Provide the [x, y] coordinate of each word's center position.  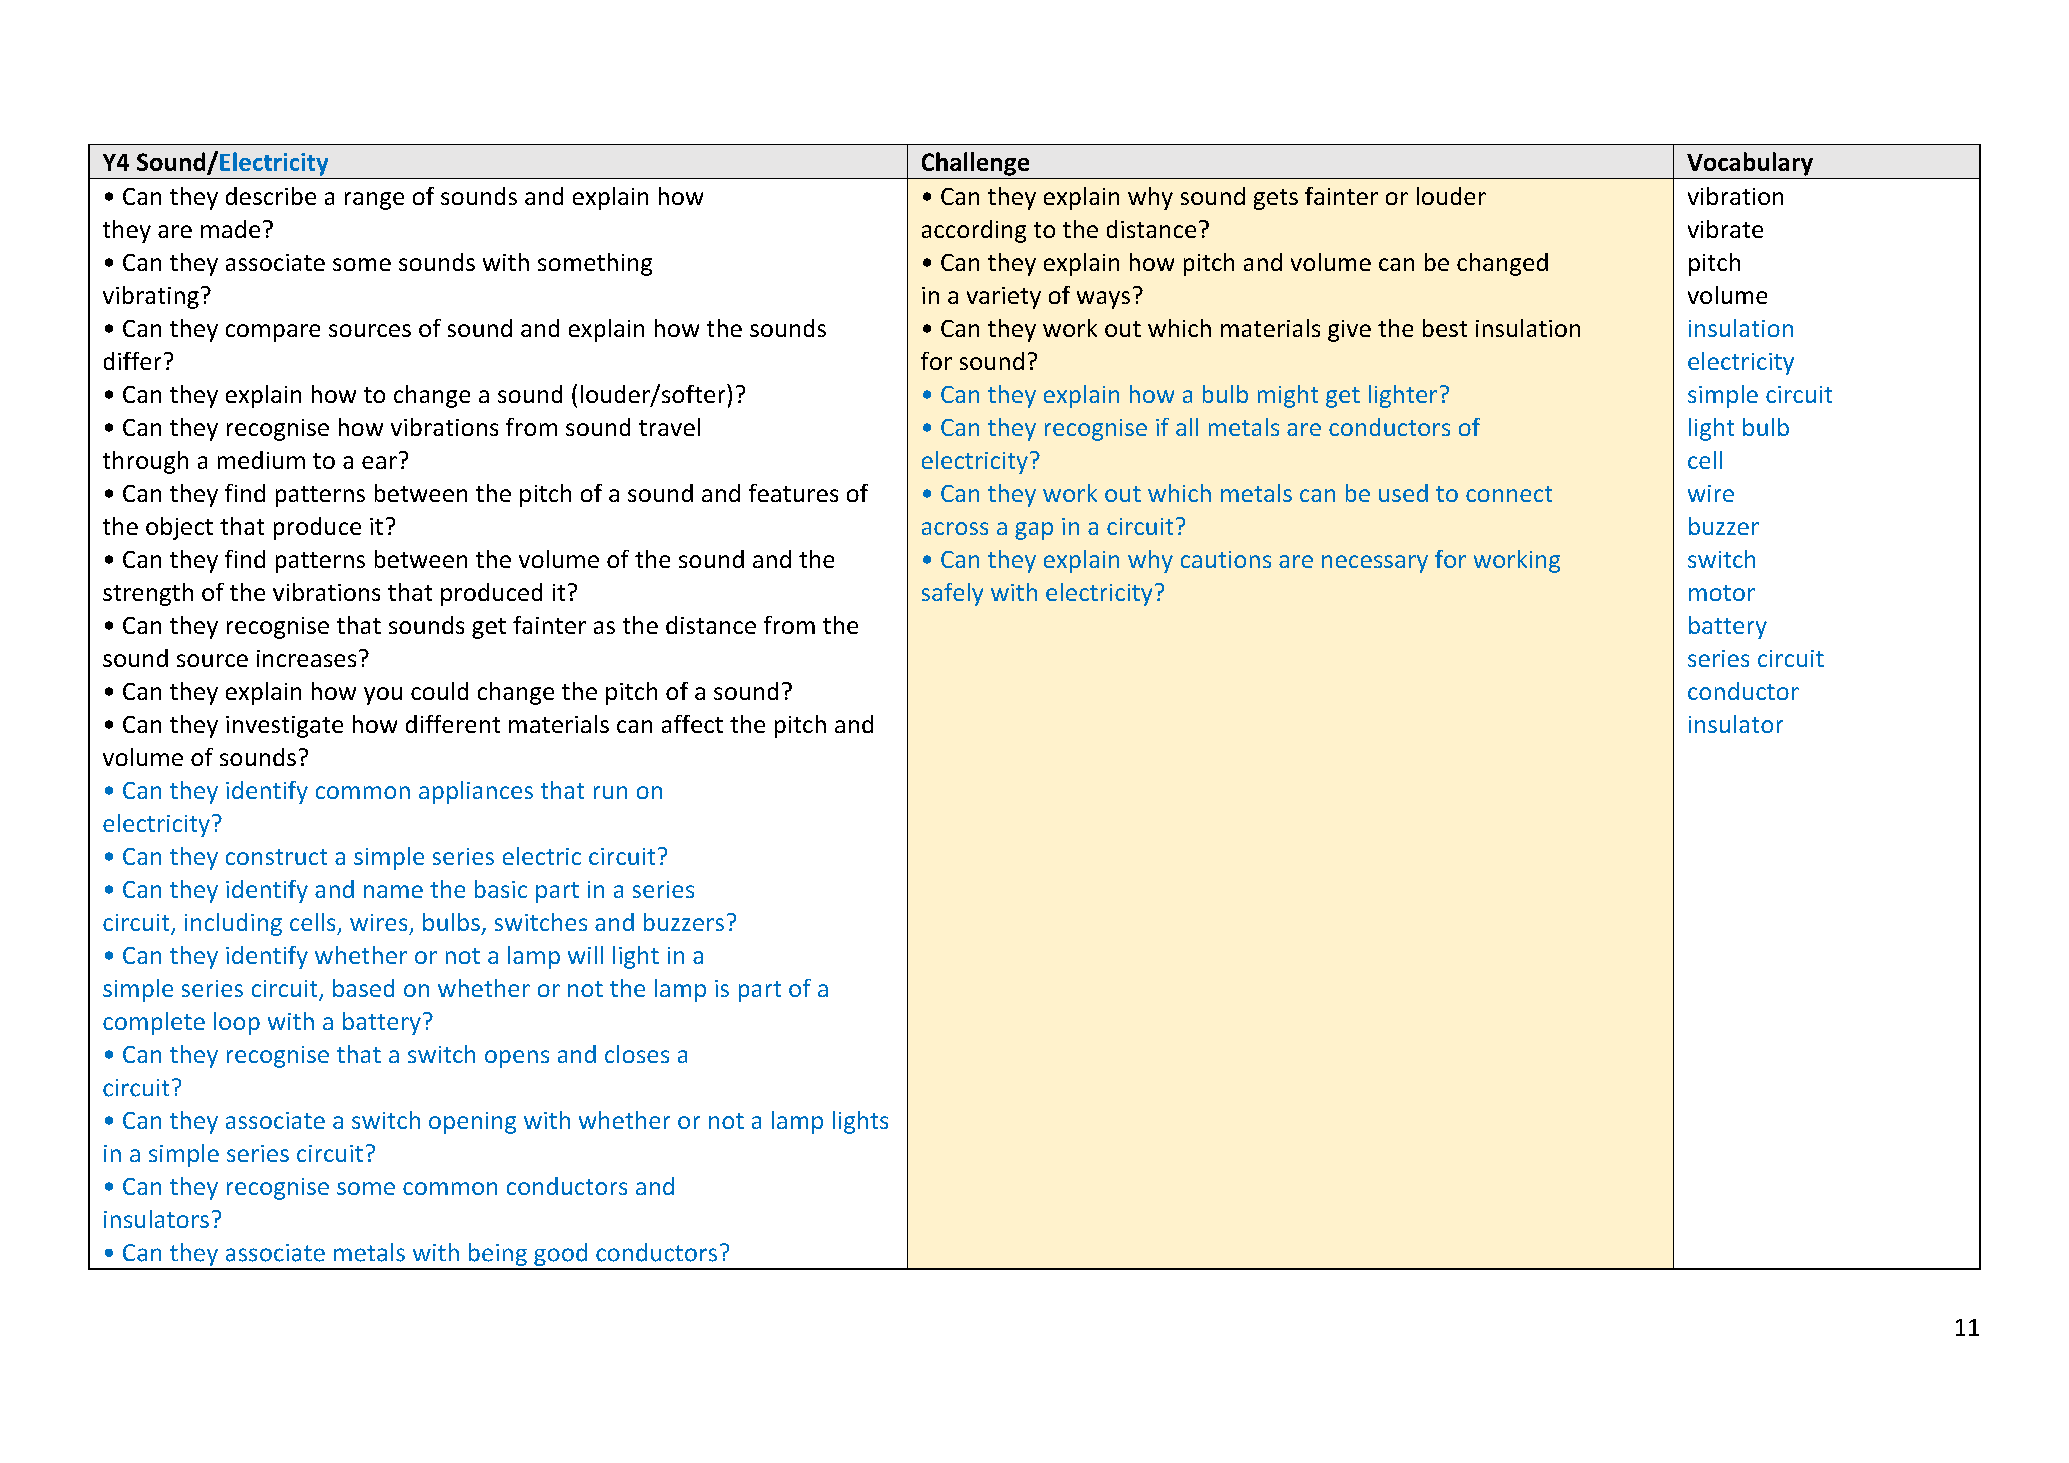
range [374, 201]
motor [1722, 593]
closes [637, 1054]
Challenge [975, 164]
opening [472, 1123]
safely [952, 594]
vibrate [1725, 229]
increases [306, 658]
